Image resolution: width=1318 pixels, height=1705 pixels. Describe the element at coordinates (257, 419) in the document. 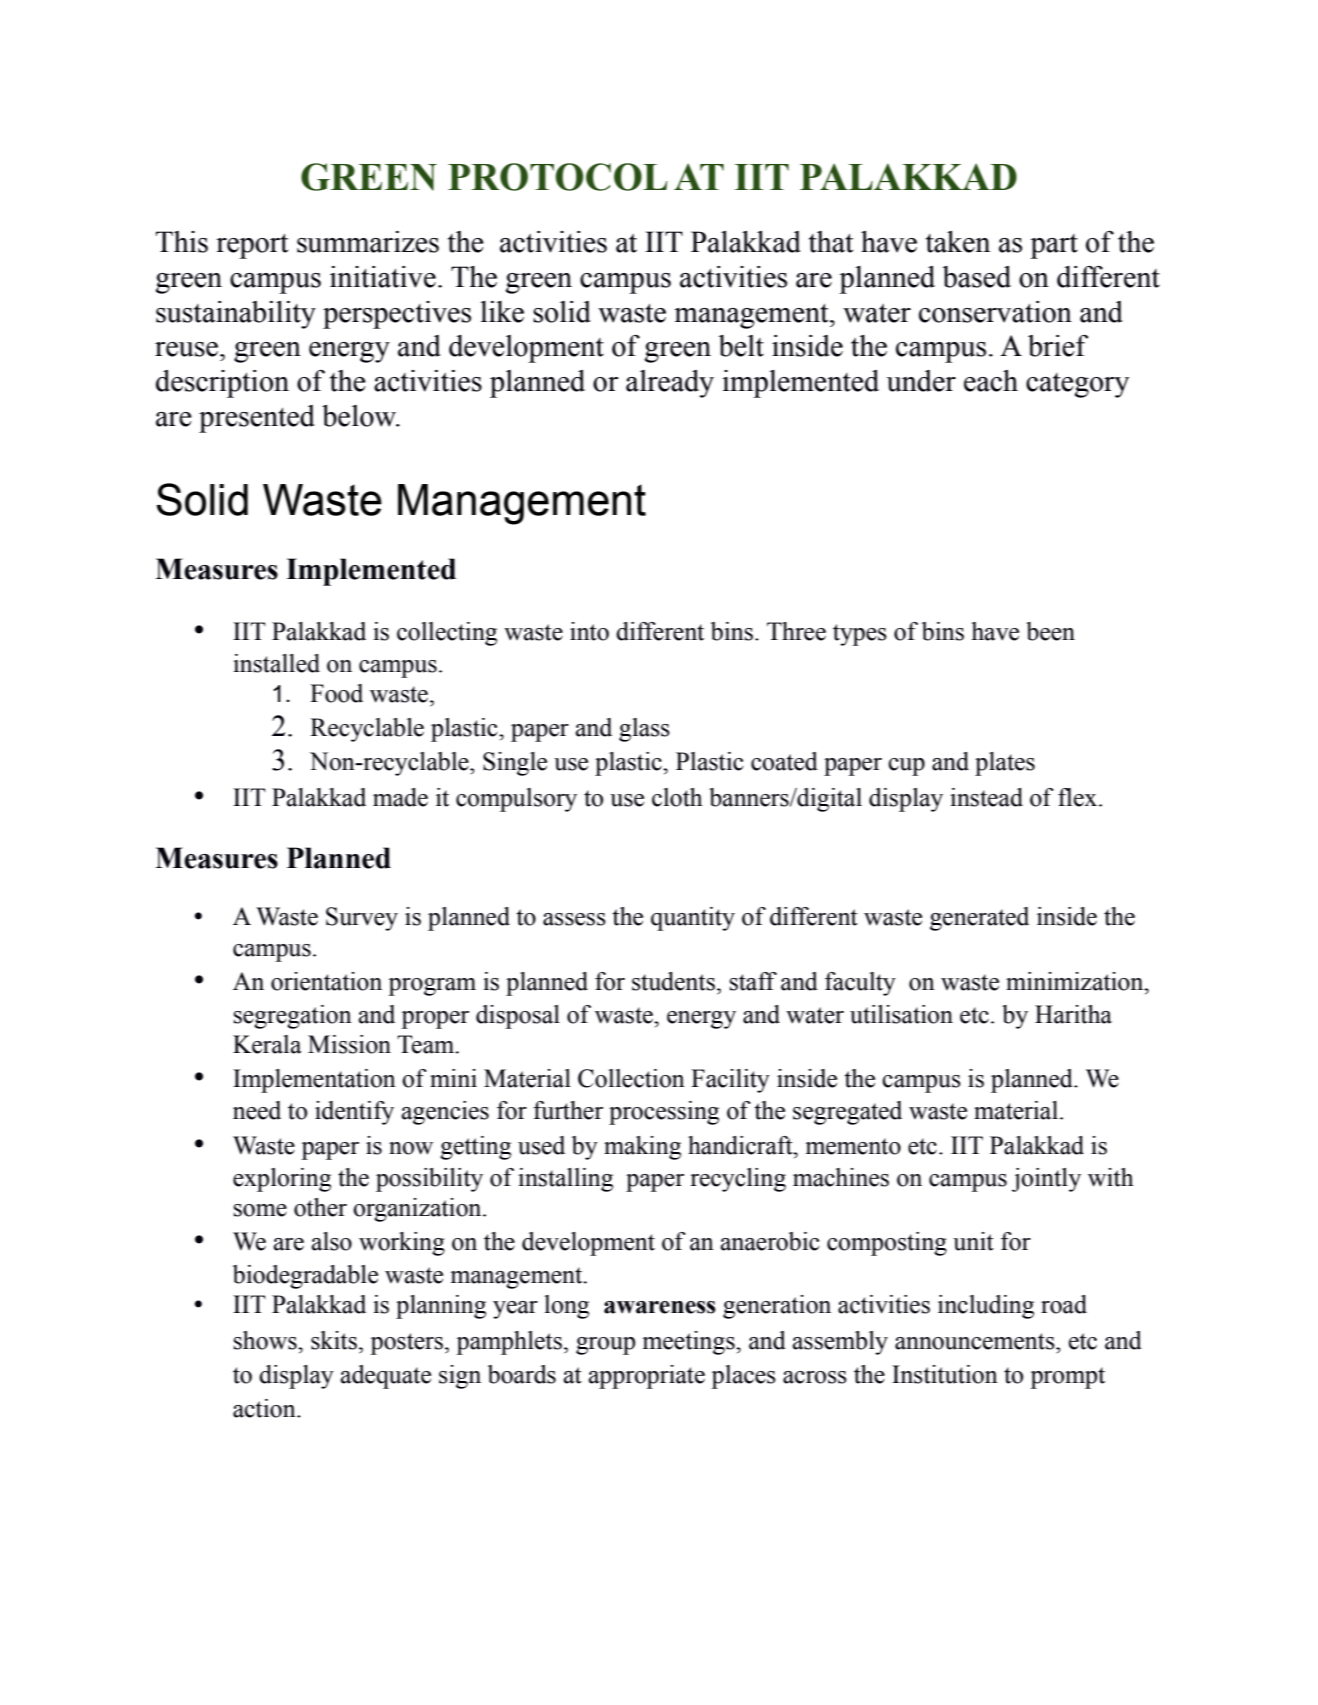

I see `presented` at that location.
